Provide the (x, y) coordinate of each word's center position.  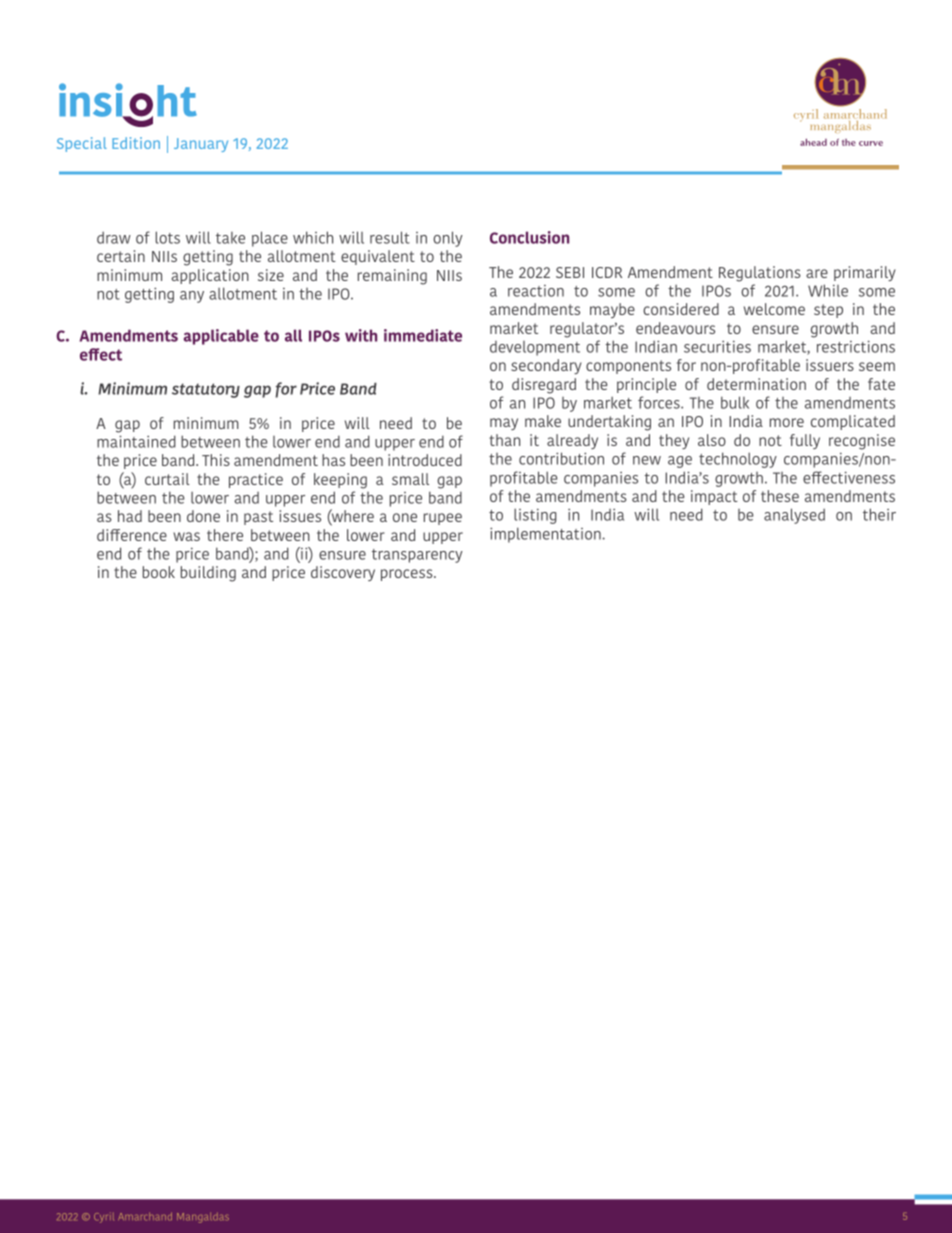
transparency (417, 556)
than (504, 440)
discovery (343, 573)
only (448, 239)
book (159, 572)
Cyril (104, 1218)
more (787, 422)
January (201, 145)
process (408, 575)
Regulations (760, 274)
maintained (136, 441)
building (208, 574)
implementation (546, 535)
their (879, 514)
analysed (794, 516)
